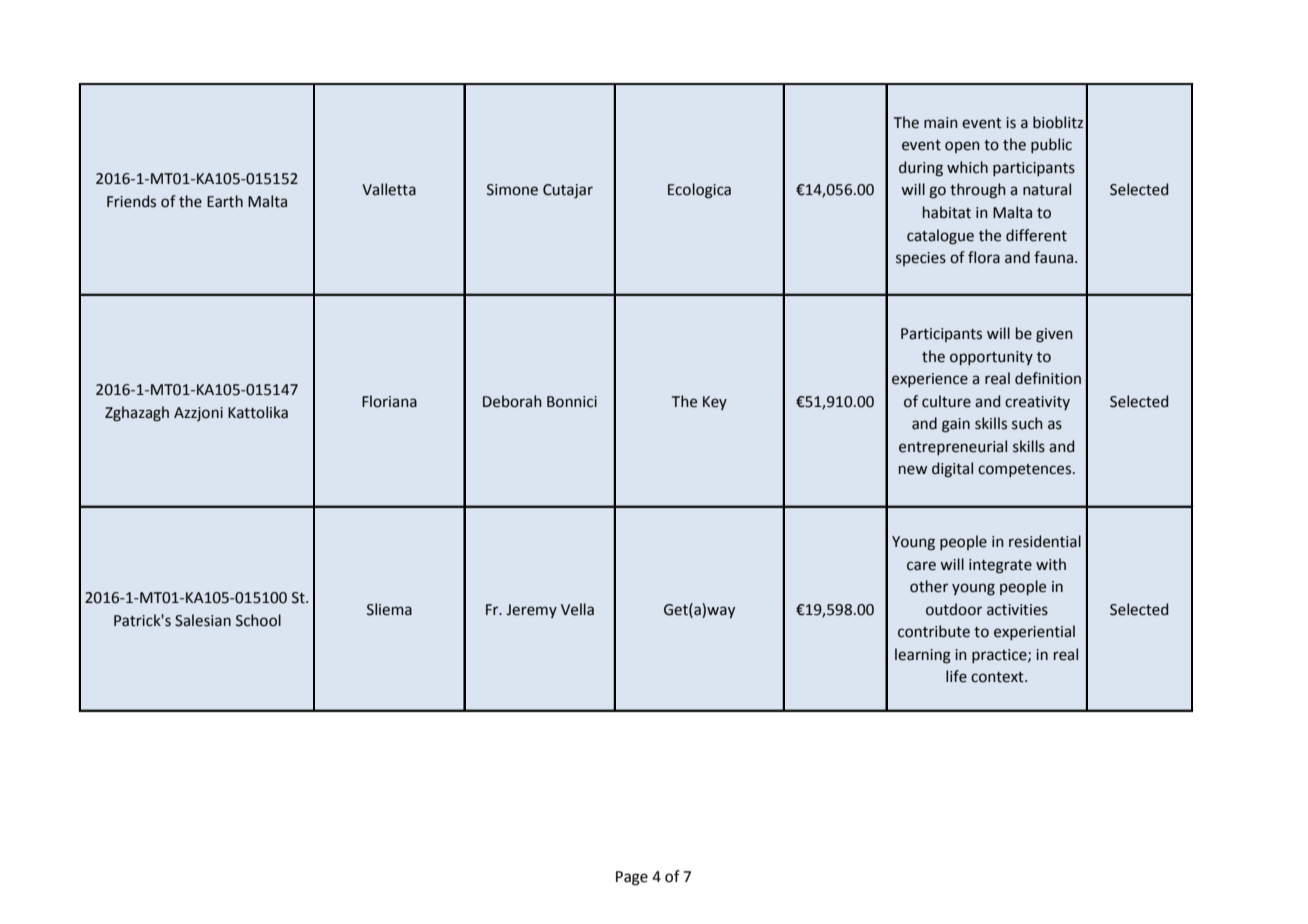 This document has width=1308, height=924. Describe the element at coordinates (715, 403) in the document. I see `Key` at that location.
